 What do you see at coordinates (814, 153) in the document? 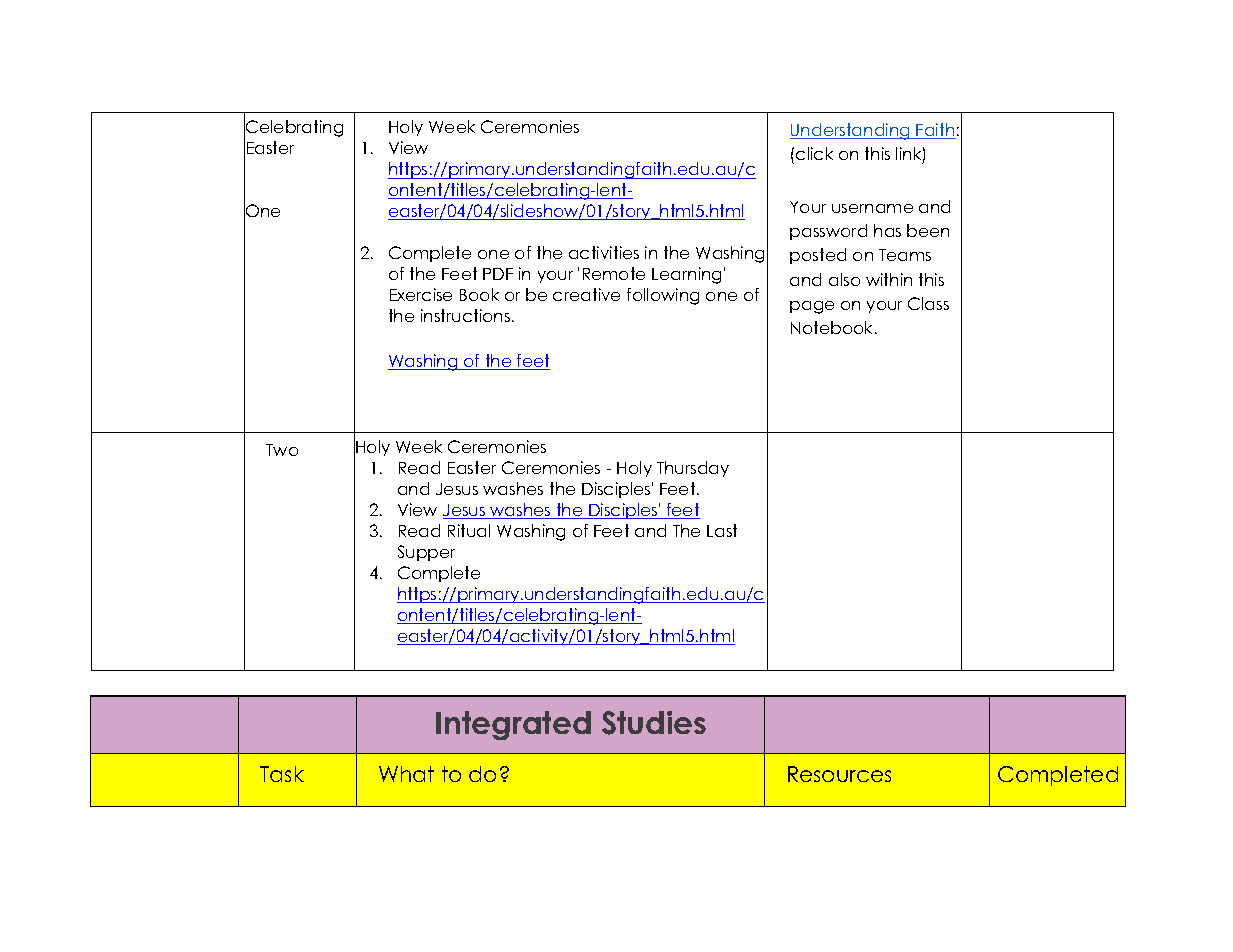
I see `click` at bounding box center [814, 153].
